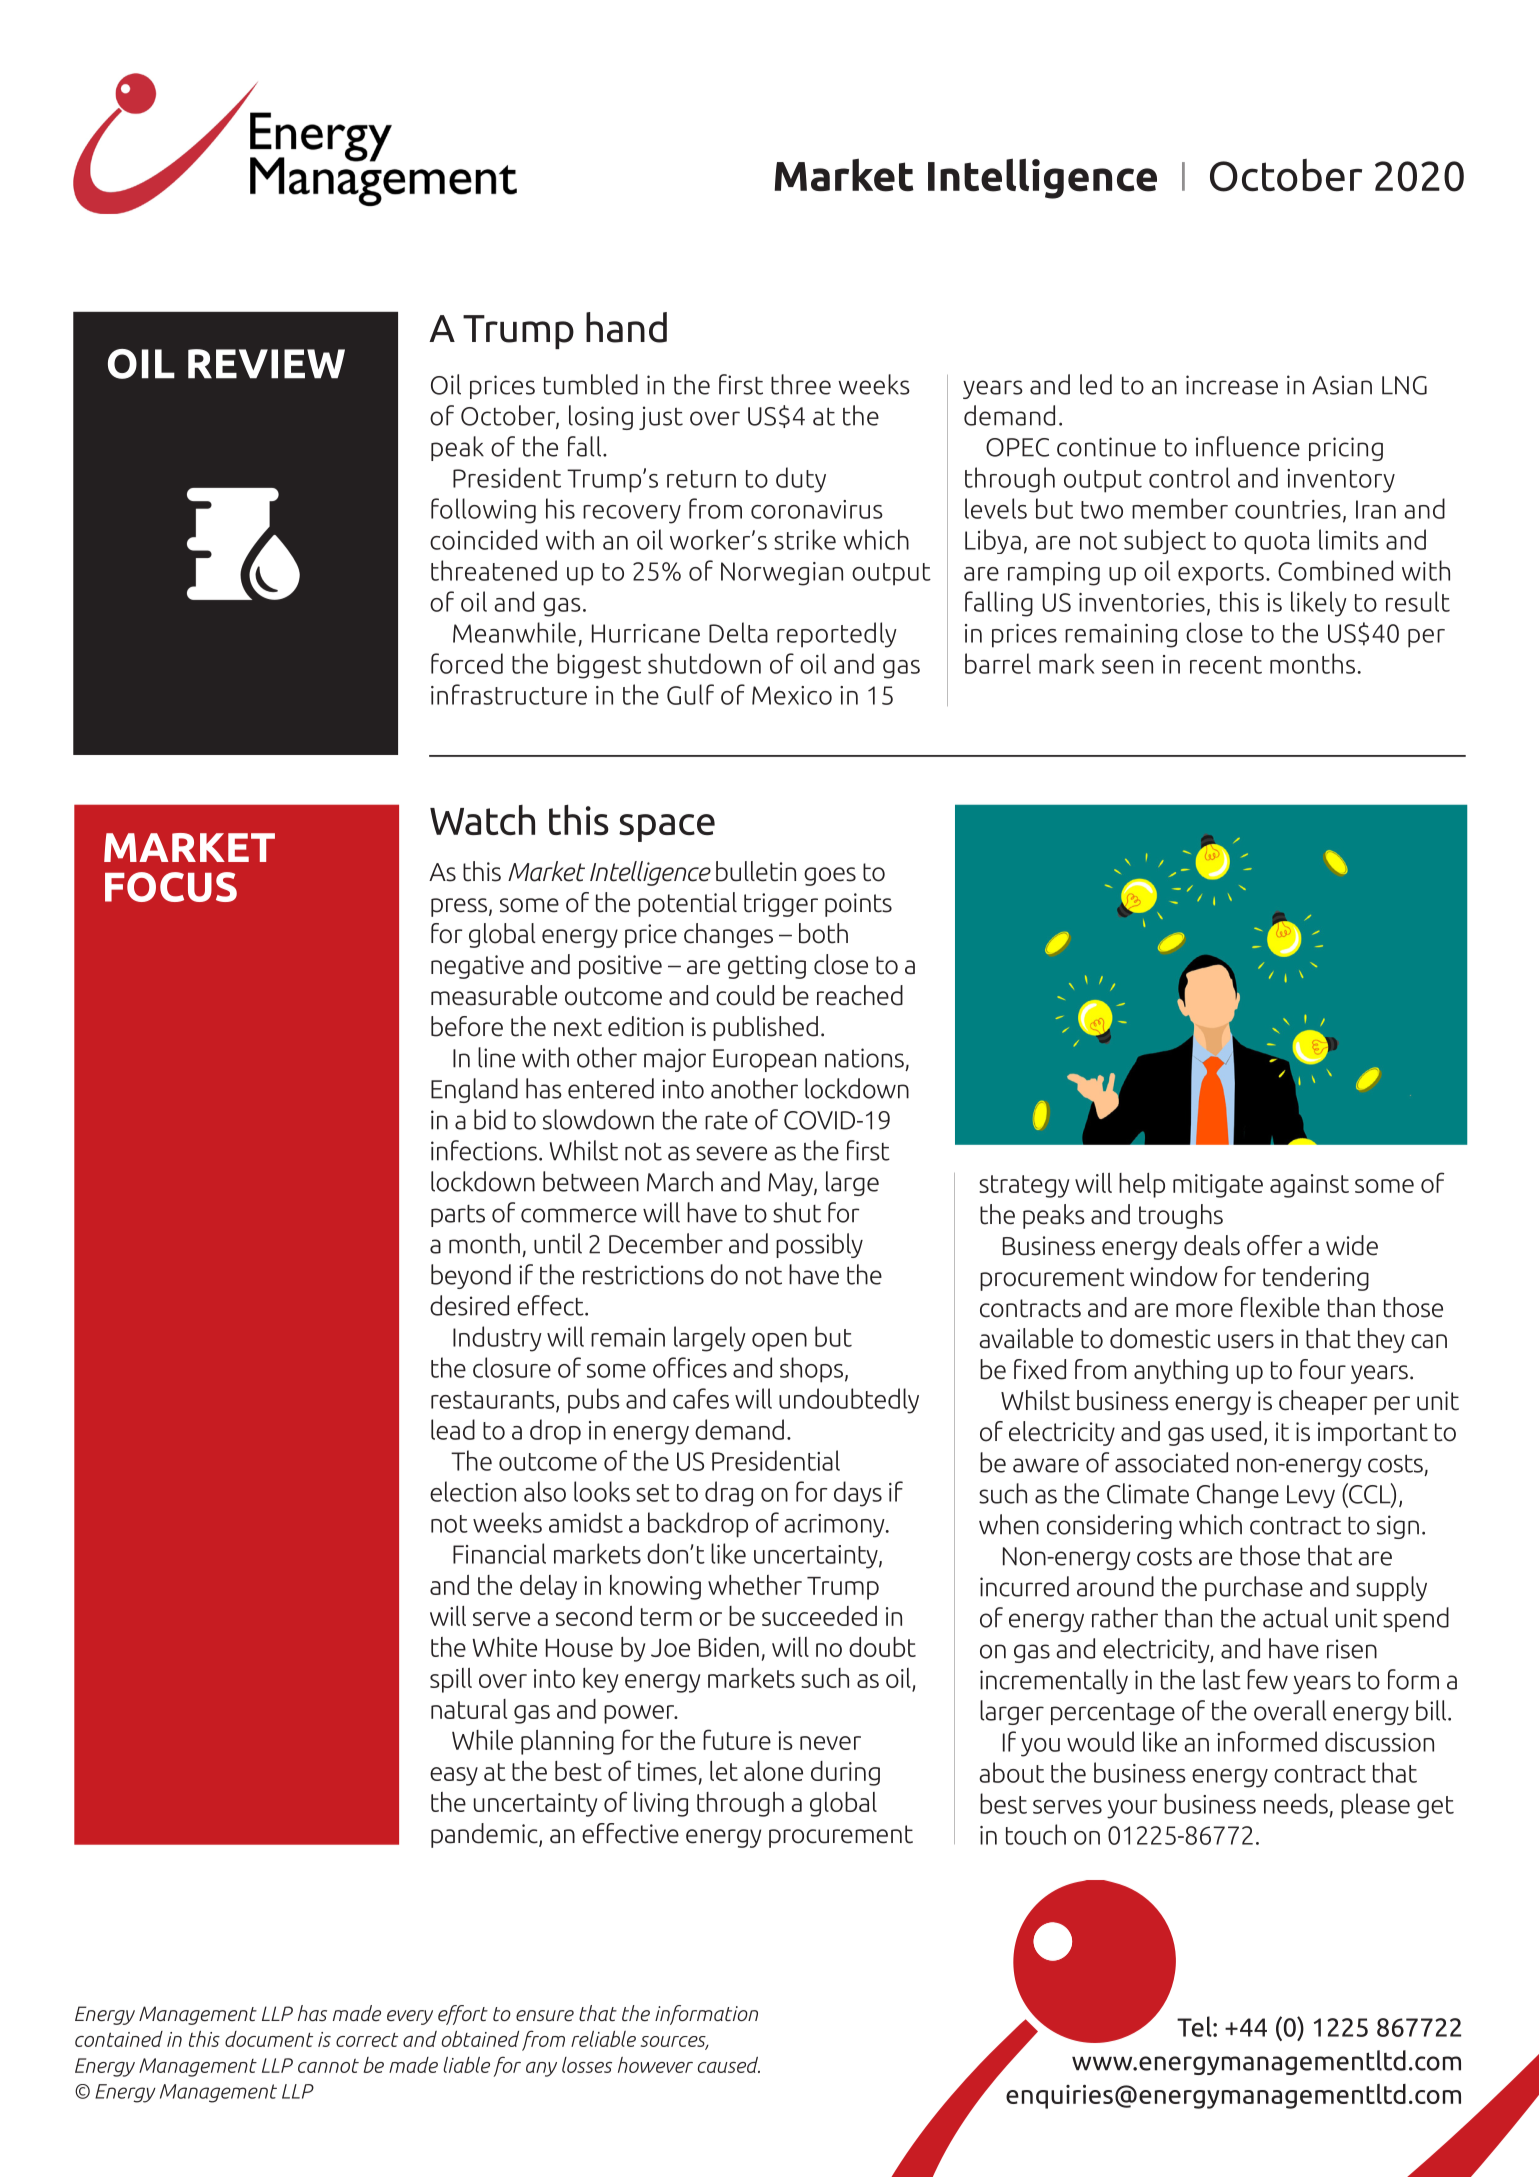  What do you see at coordinates (266, 364) in the screenshot?
I see `REVIEW` at bounding box center [266, 364].
